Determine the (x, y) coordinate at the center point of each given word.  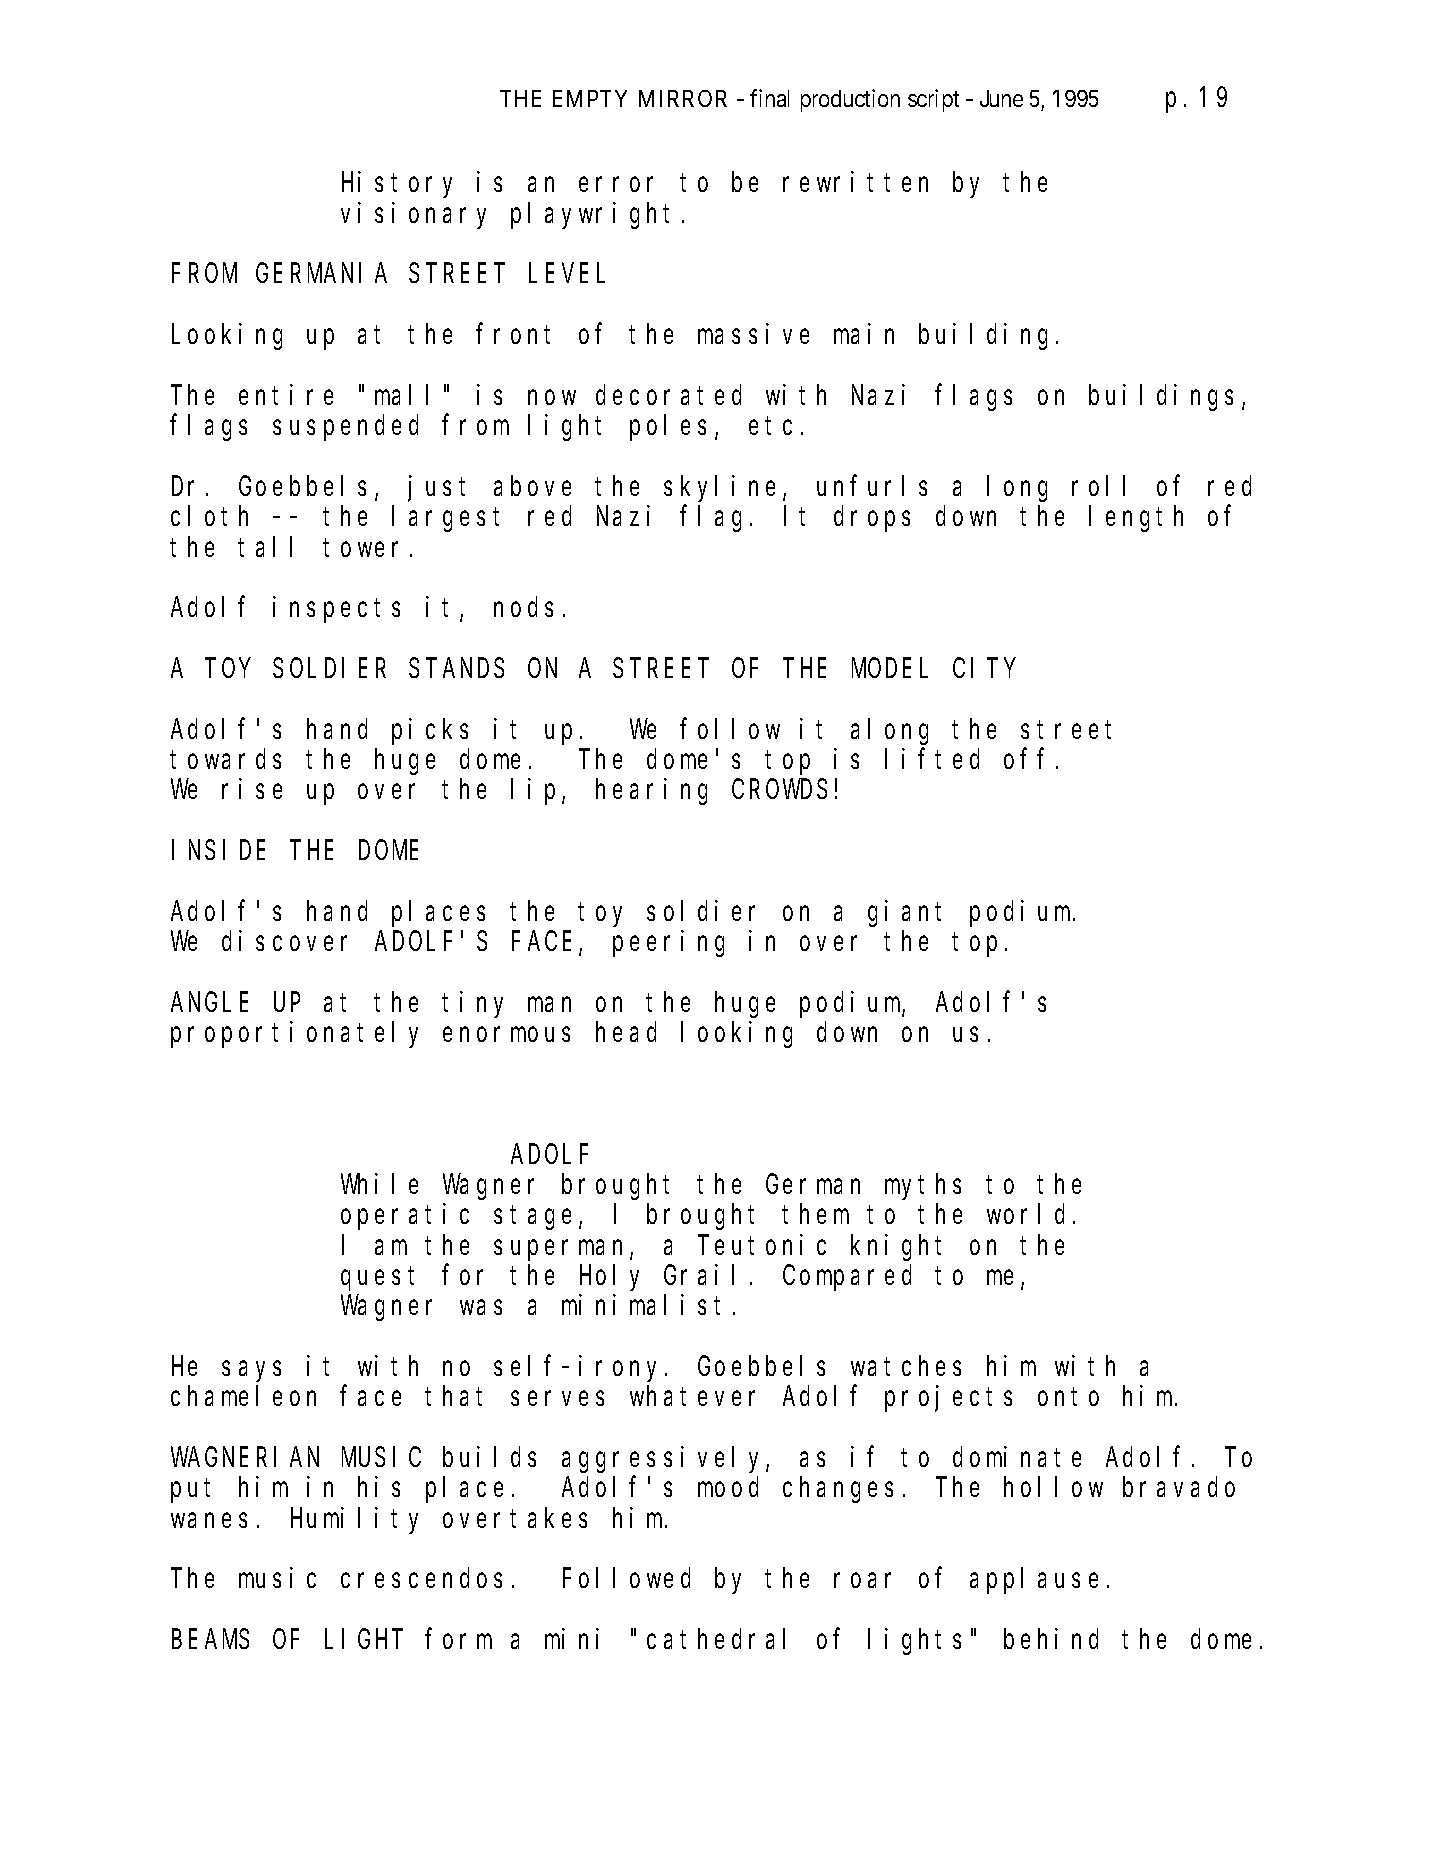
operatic (405, 1217)
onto (1068, 1397)
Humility (354, 1520)
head (626, 1032)
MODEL (890, 669)
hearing (651, 792)
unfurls (872, 486)
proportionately (294, 1035)
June (1001, 98)
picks (430, 731)
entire (286, 394)
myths (923, 1187)
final (769, 98)
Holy (609, 1278)
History (397, 185)
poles (668, 428)
